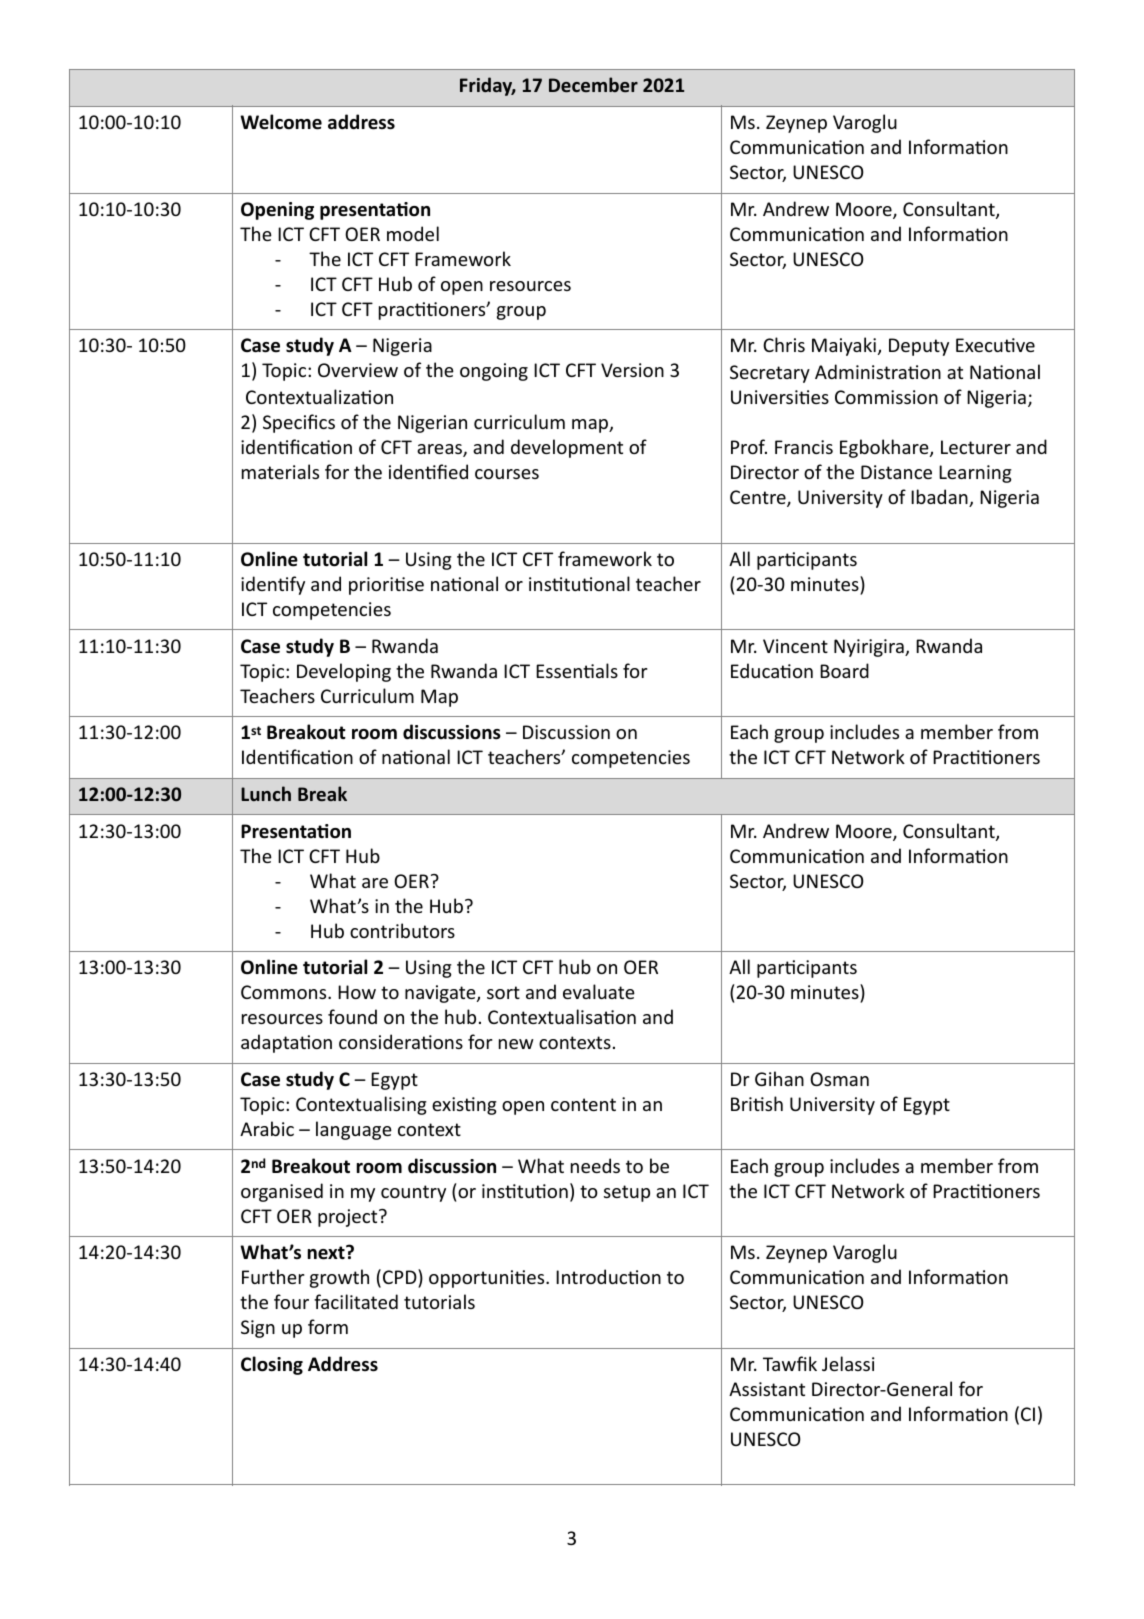 The height and width of the page is (1619, 1144). What do you see at coordinates (344, 672) in the page?
I see `Developing` at bounding box center [344, 672].
